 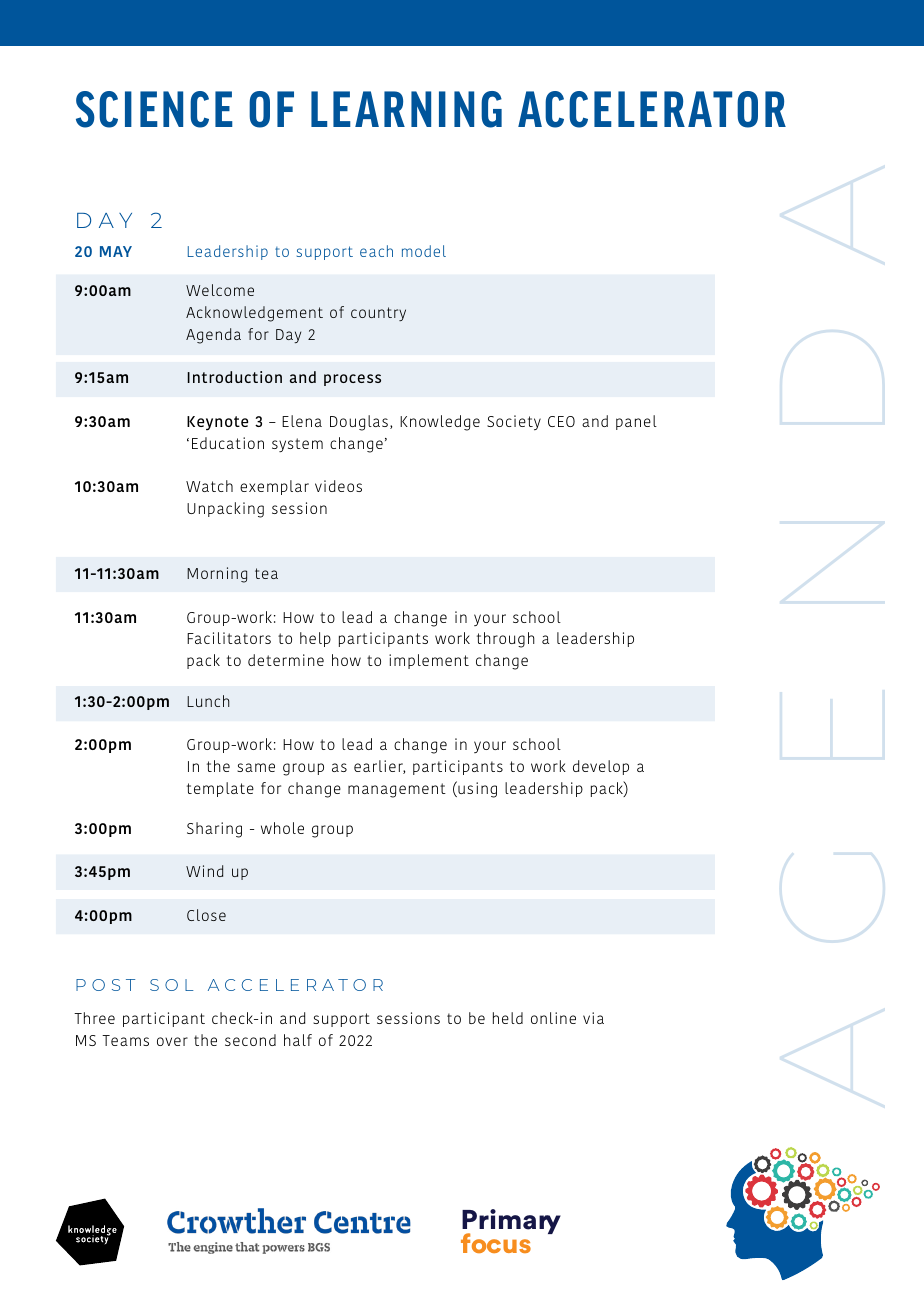 I want to click on management, so click(x=397, y=790).
